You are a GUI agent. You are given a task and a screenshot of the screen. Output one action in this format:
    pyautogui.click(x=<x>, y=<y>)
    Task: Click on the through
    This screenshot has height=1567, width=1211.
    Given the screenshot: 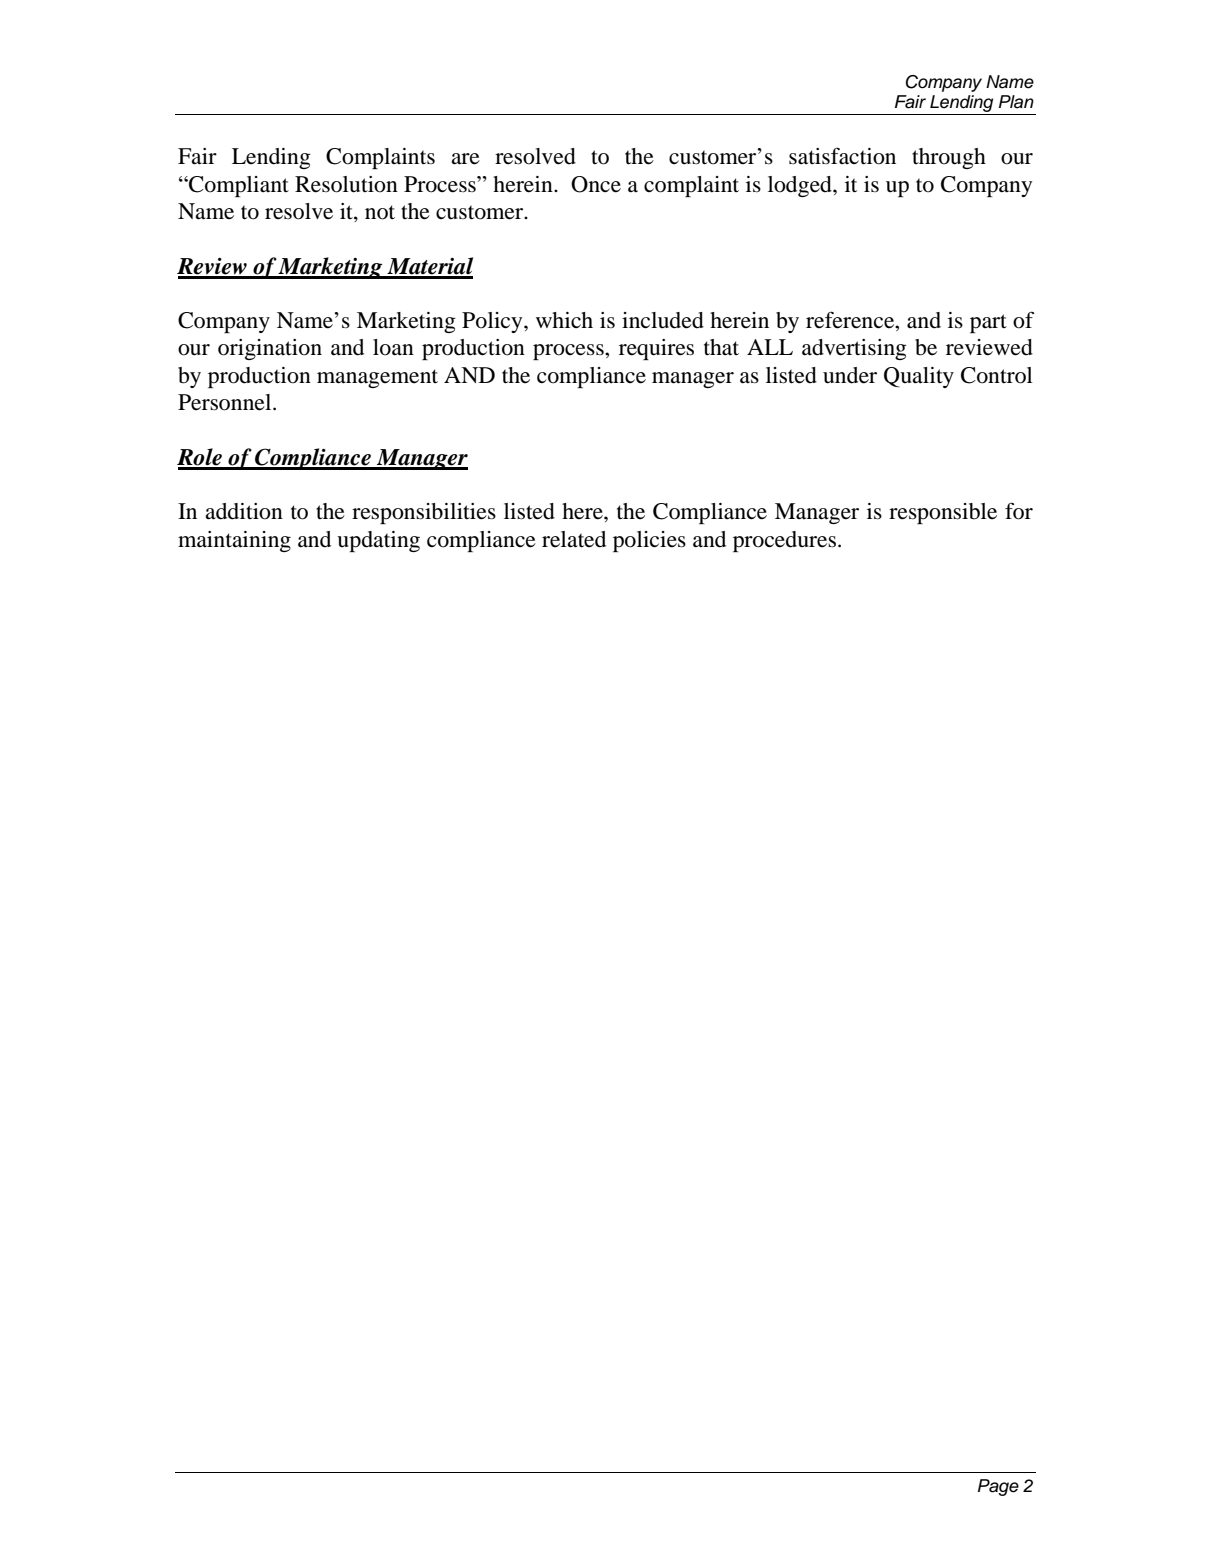 What is the action you would take?
    pyautogui.click(x=949, y=158)
